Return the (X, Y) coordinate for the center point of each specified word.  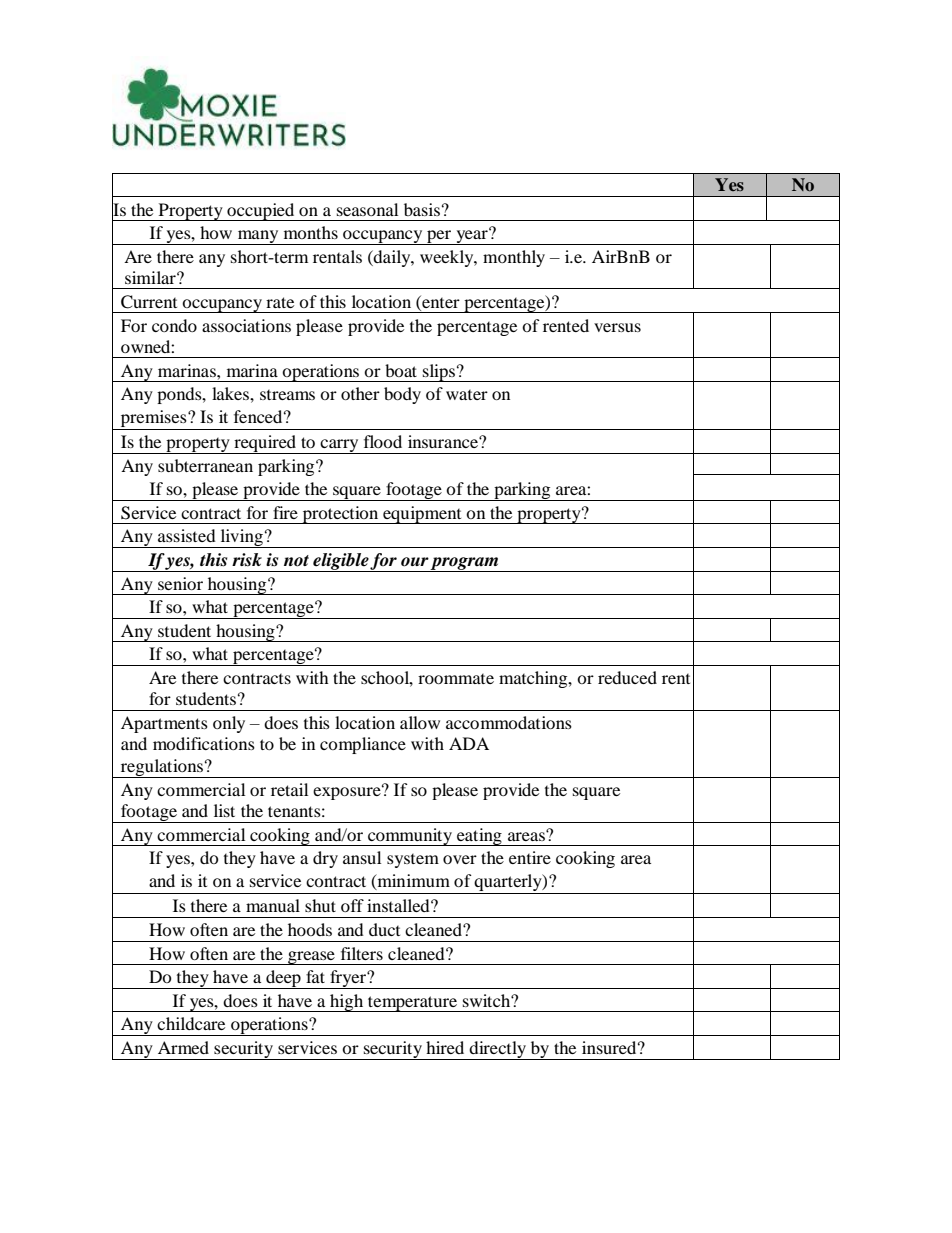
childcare (191, 1023)
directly (497, 1050)
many (258, 237)
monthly (514, 258)
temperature (413, 1004)
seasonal (367, 209)
